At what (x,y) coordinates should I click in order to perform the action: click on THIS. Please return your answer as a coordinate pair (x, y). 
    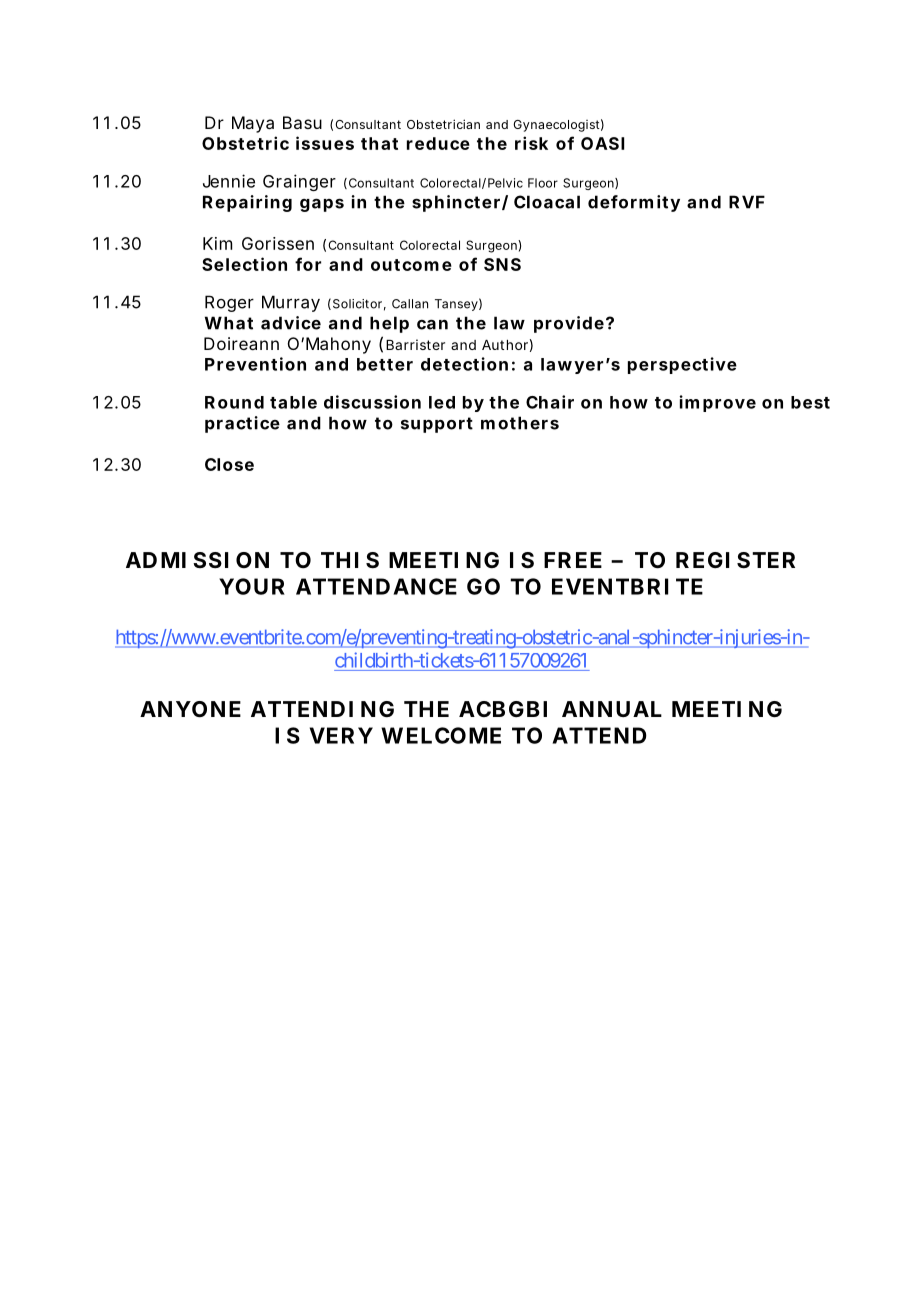
    Looking at the image, I should click on (350, 560).
